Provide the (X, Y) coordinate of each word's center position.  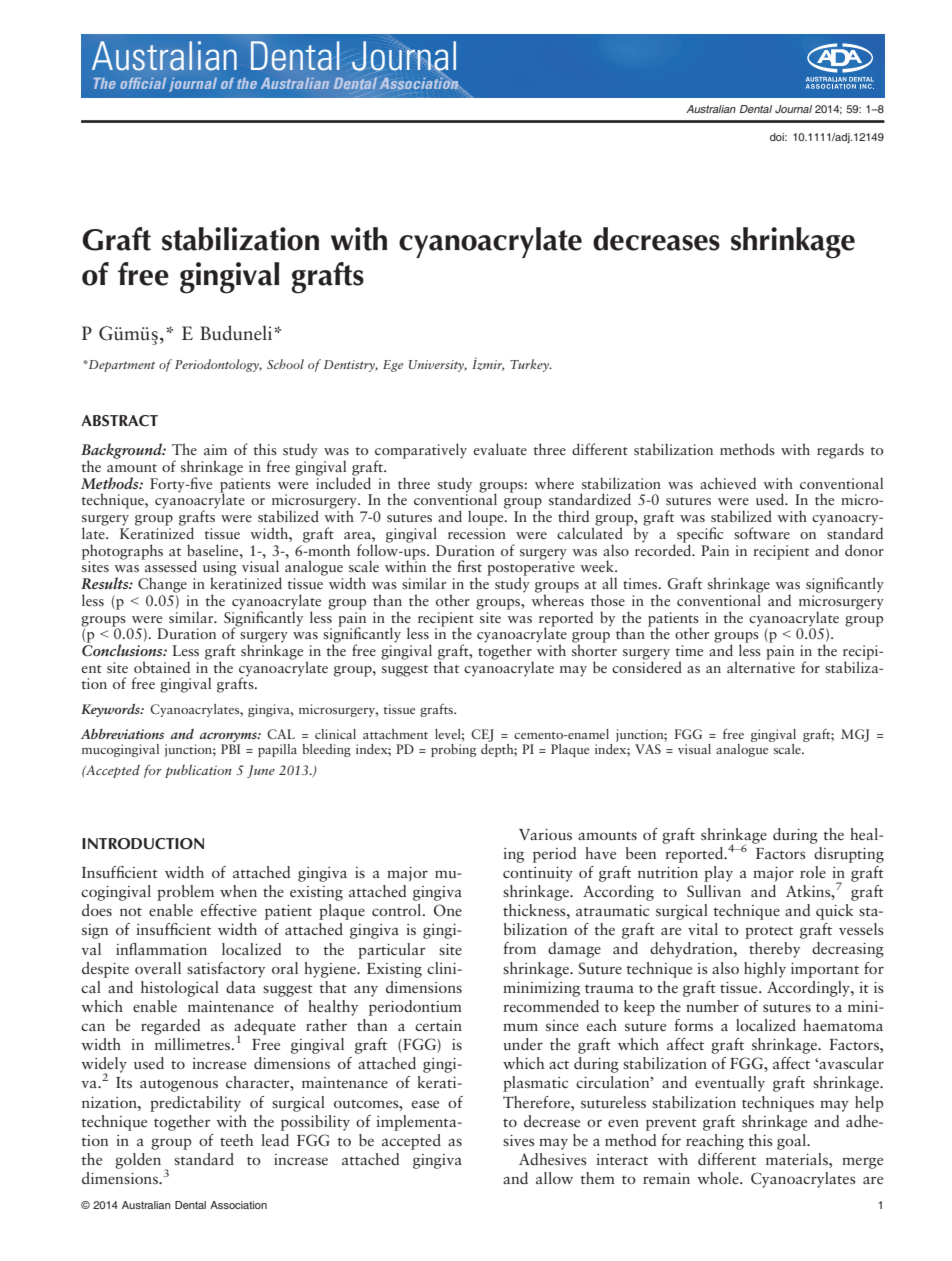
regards (840, 451)
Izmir (488, 364)
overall (158, 968)
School (285, 364)
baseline (214, 550)
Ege (393, 366)
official (143, 83)
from (519, 948)
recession (477, 533)
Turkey (530, 365)
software (762, 533)
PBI (230, 749)
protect (769, 932)
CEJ (482, 735)
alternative (761, 666)
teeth (236, 1140)
